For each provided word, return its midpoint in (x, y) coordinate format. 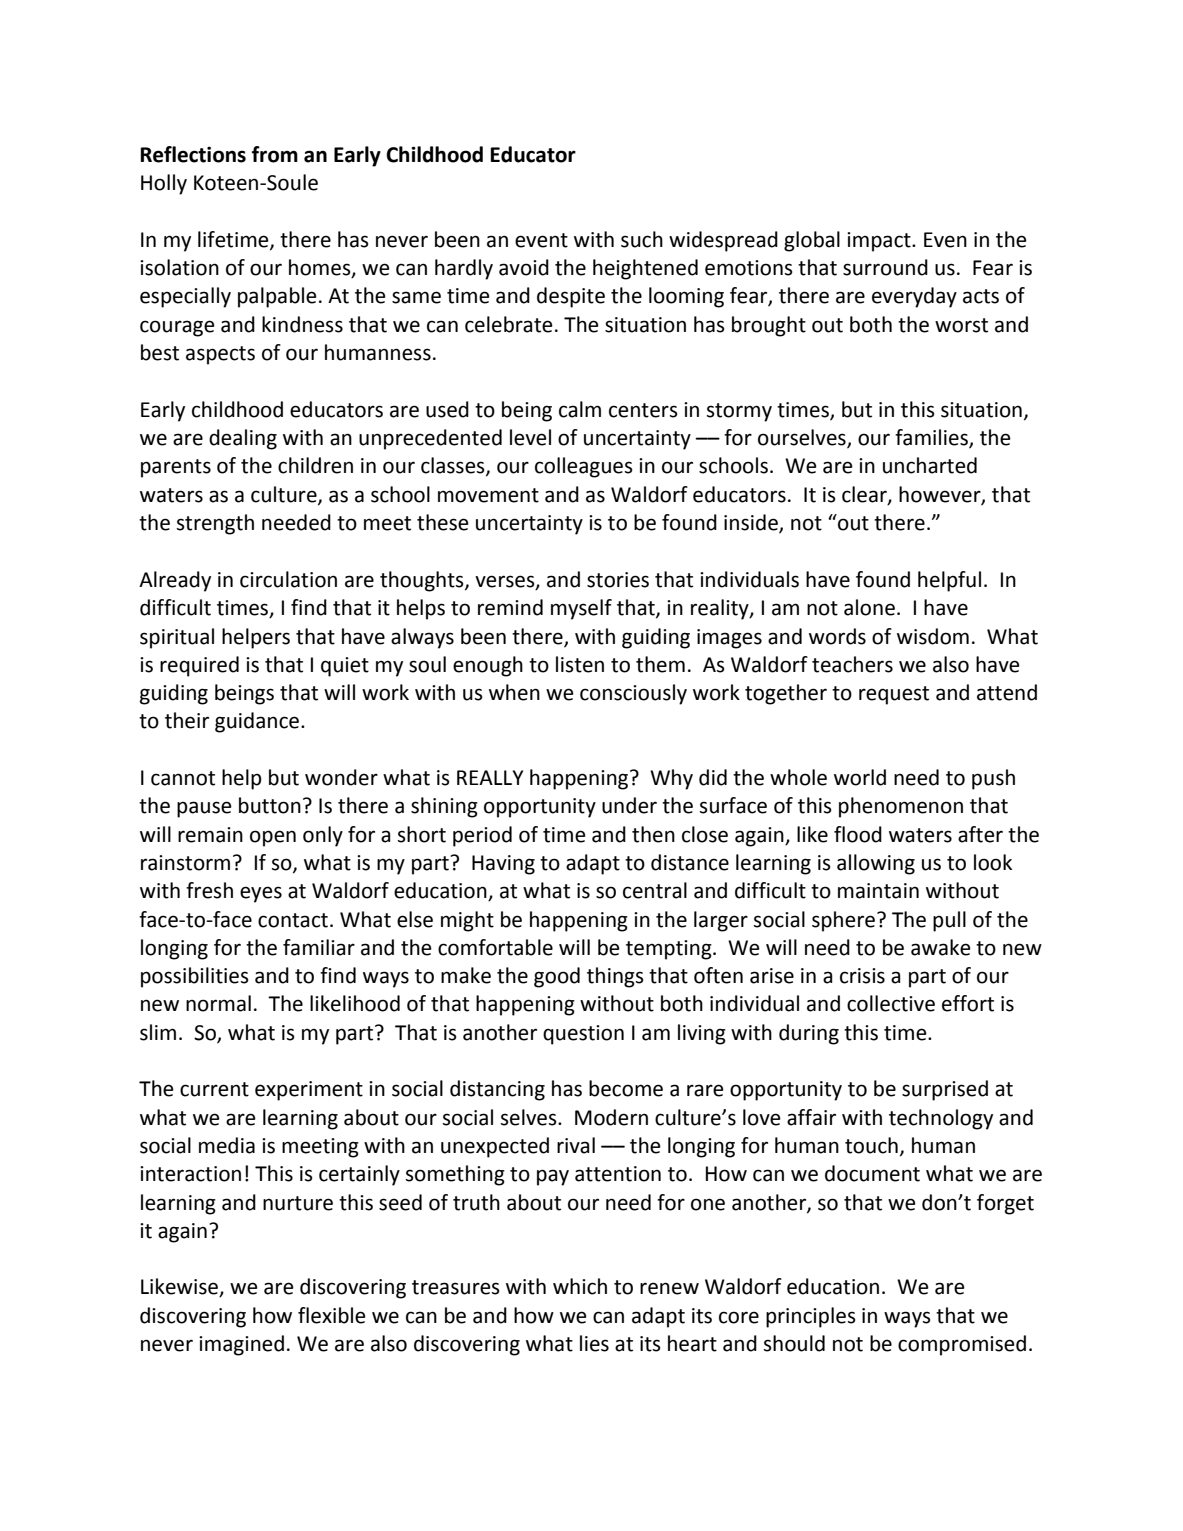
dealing (243, 439)
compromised (962, 1345)
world (860, 777)
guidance (257, 722)
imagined (241, 1345)
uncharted (930, 465)
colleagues (584, 467)
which (580, 1286)
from (275, 154)
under (629, 805)
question (583, 1035)
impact (880, 242)
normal (218, 1003)
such (642, 239)
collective (891, 1003)
